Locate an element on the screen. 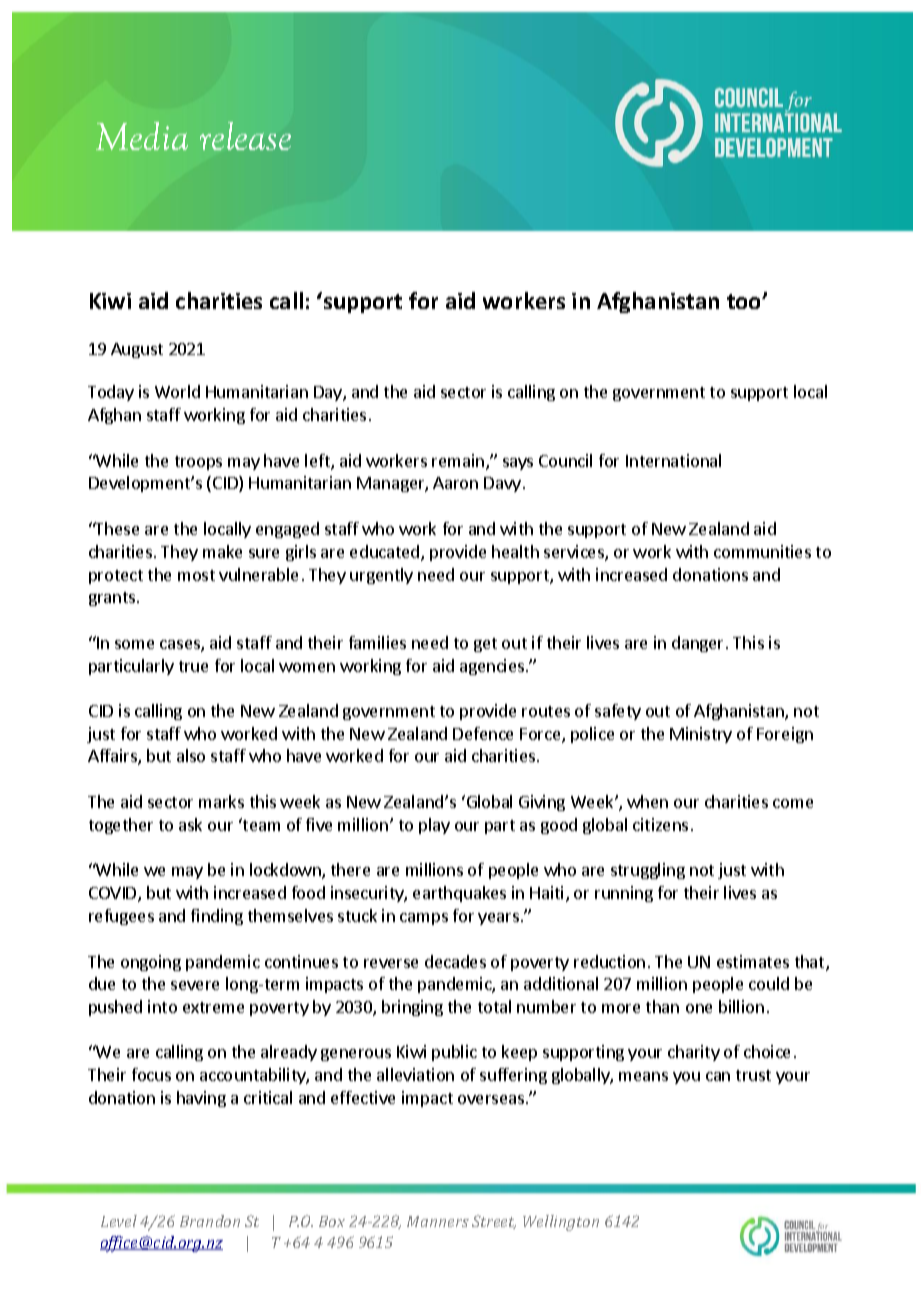  release is located at coordinates (245, 136).
